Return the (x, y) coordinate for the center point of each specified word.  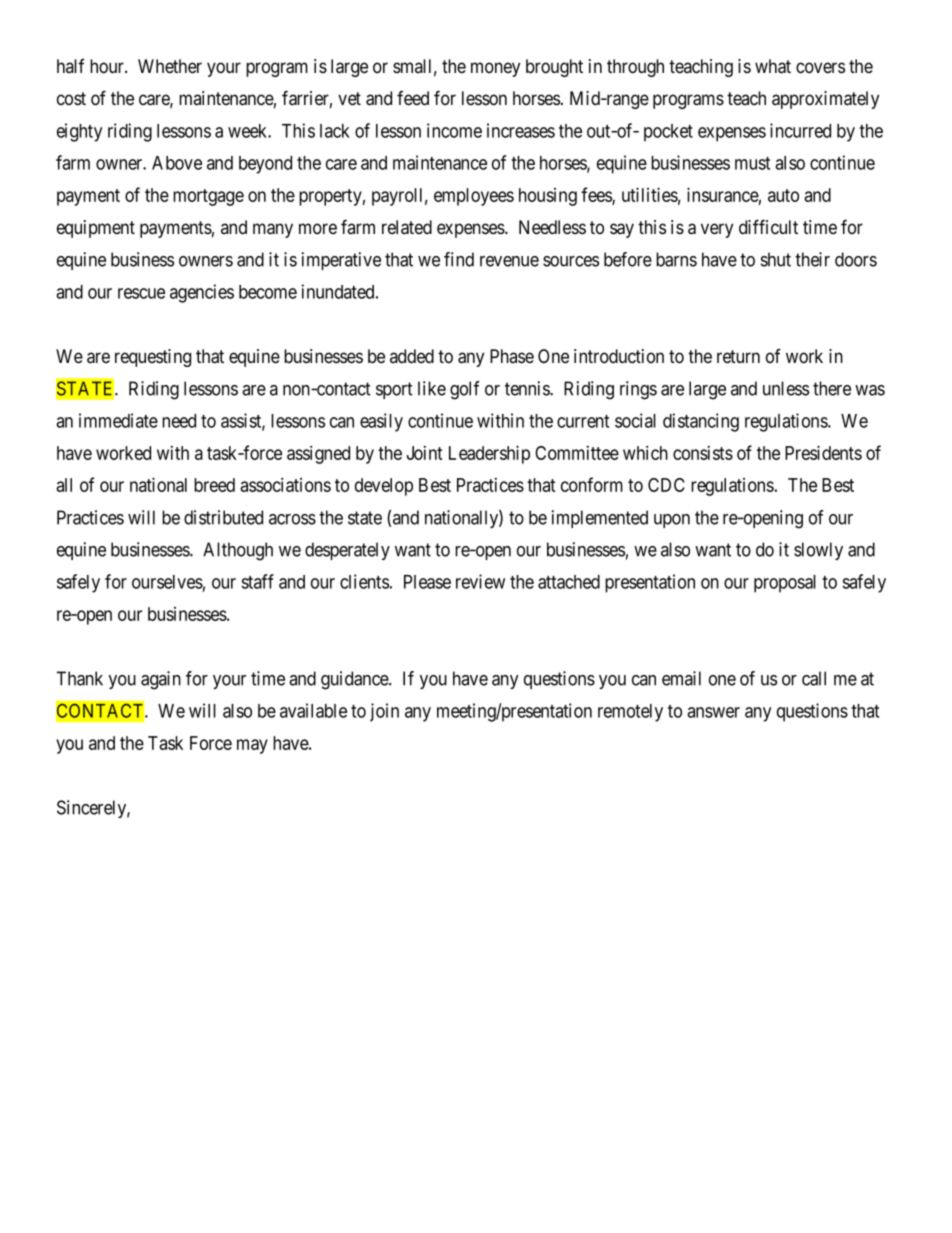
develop (384, 487)
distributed (223, 517)
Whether (170, 66)
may (252, 746)
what (773, 66)
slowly (818, 551)
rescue (141, 293)
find (459, 259)
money (495, 69)
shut (776, 259)
